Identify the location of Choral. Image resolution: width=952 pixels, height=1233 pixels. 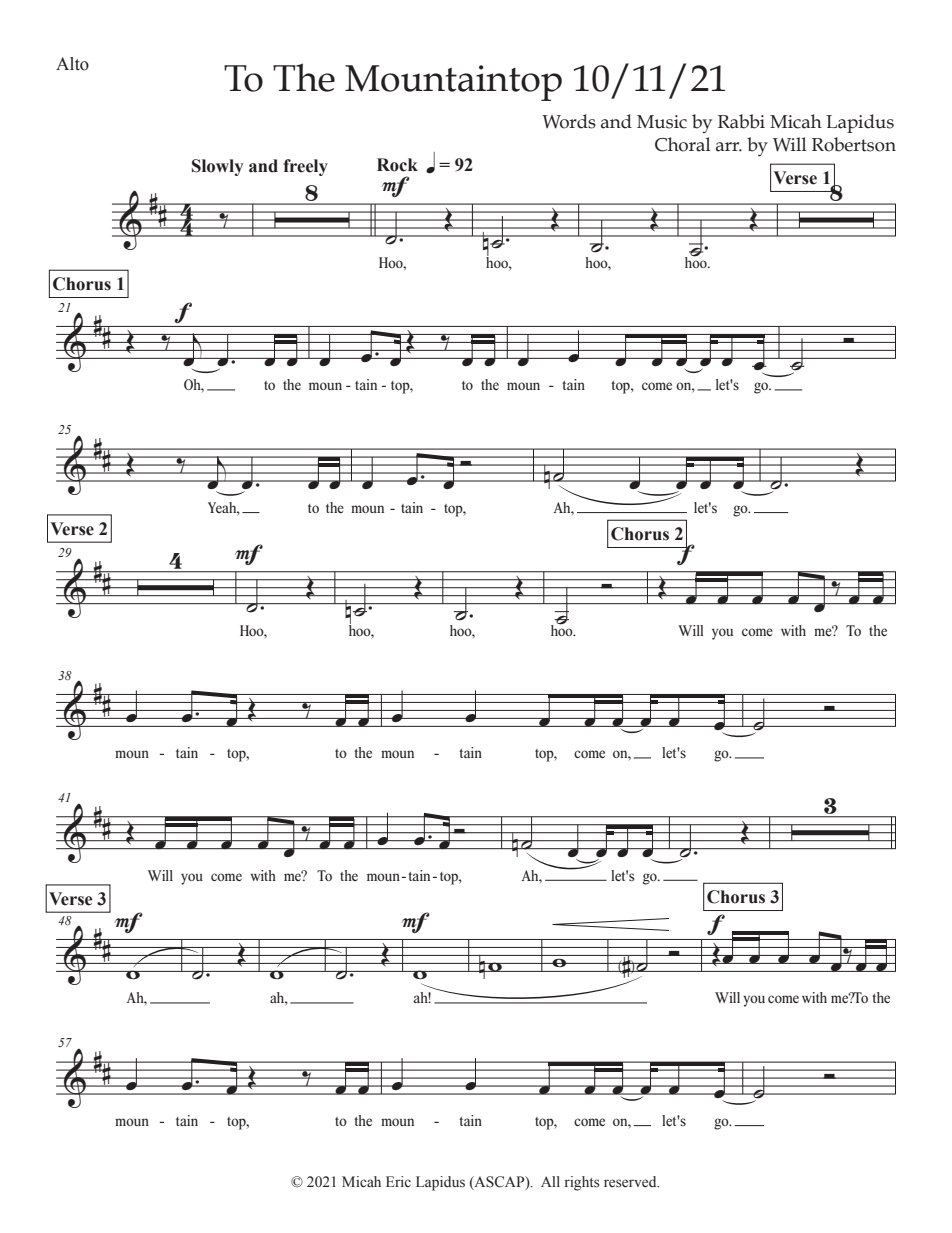
(683, 144).
